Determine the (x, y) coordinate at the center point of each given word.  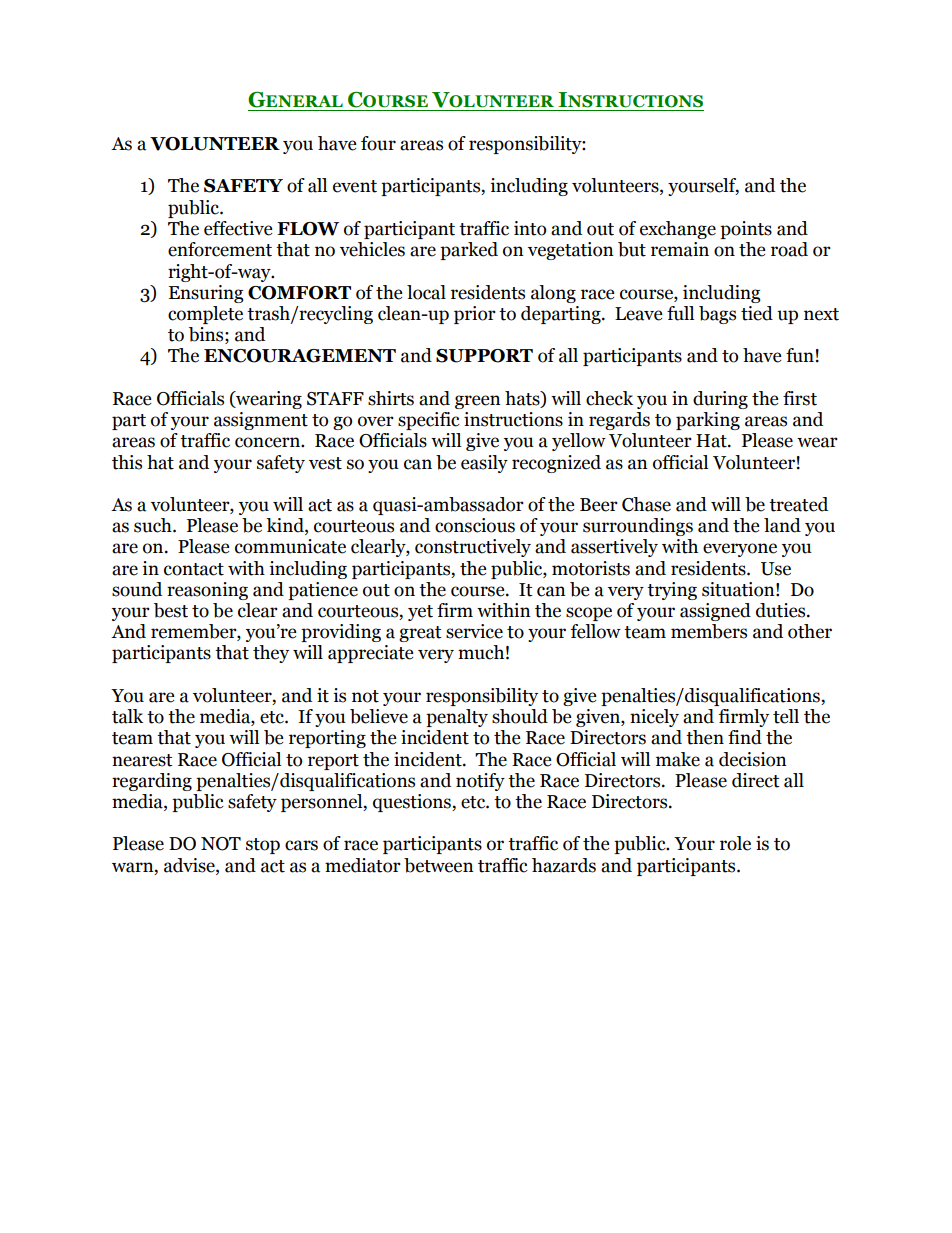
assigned (715, 612)
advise (190, 865)
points (746, 230)
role (735, 843)
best (171, 610)
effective (238, 228)
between (439, 865)
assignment (261, 421)
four (378, 143)
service (474, 631)
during (720, 400)
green (478, 402)
